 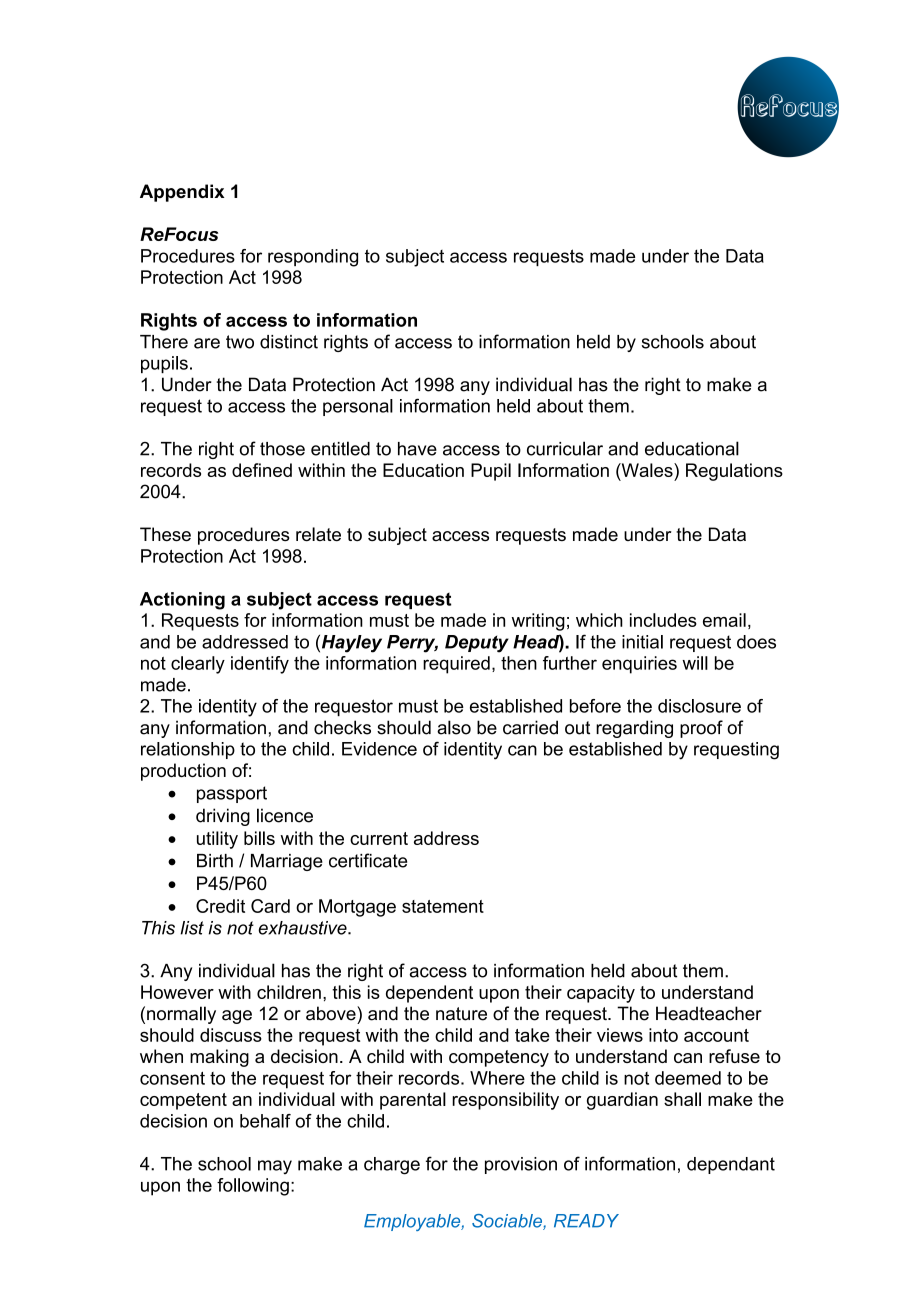 I want to click on also, so click(x=454, y=727).
